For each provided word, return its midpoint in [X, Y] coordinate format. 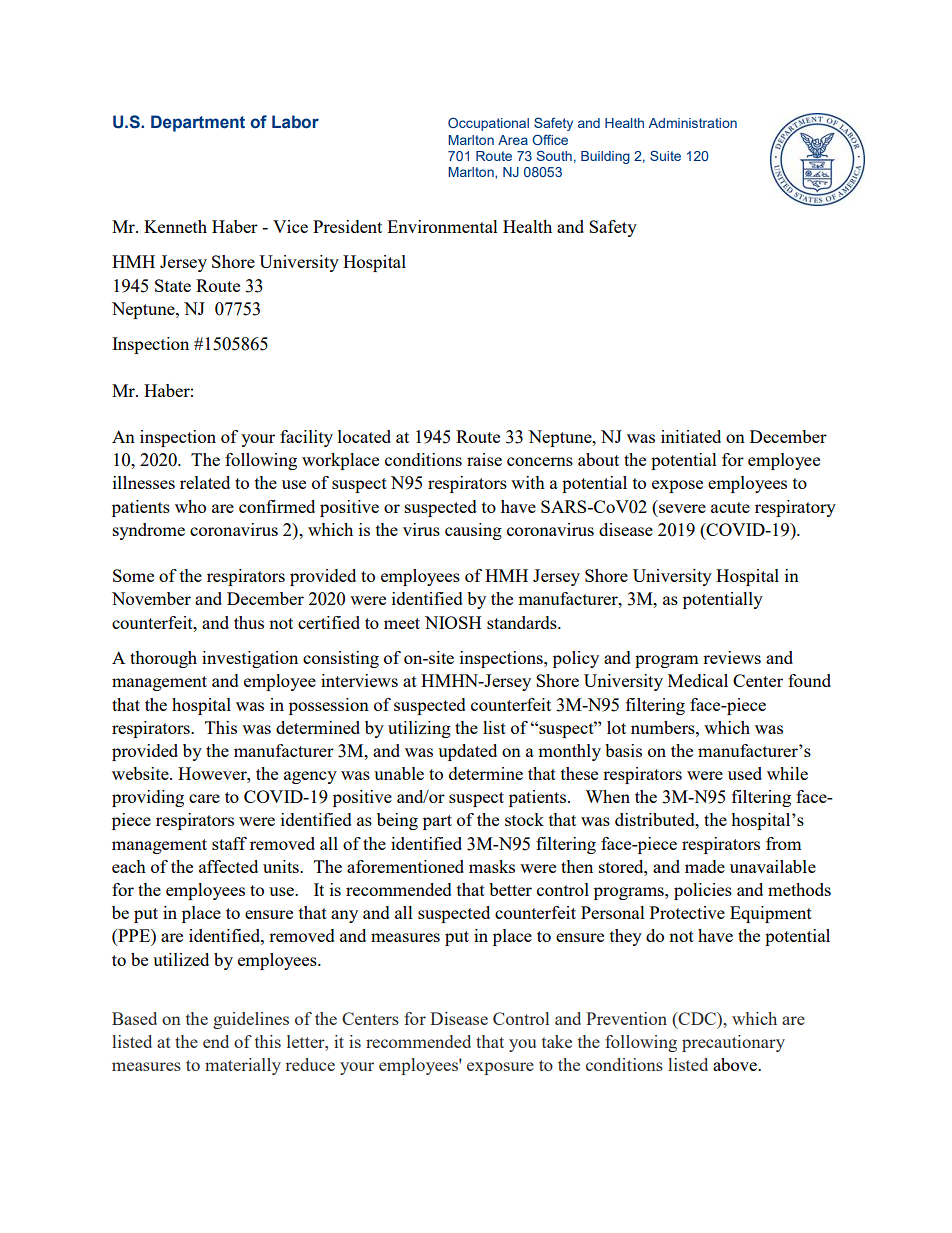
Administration [693, 123]
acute [730, 507]
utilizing [419, 729]
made [705, 866]
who [190, 506]
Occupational [488, 124]
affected [228, 866]
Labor [295, 122]
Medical [698, 680]
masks [492, 866]
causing [473, 531]
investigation [250, 659]
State [173, 285]
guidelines [251, 1020]
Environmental [442, 226]
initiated [691, 436]
